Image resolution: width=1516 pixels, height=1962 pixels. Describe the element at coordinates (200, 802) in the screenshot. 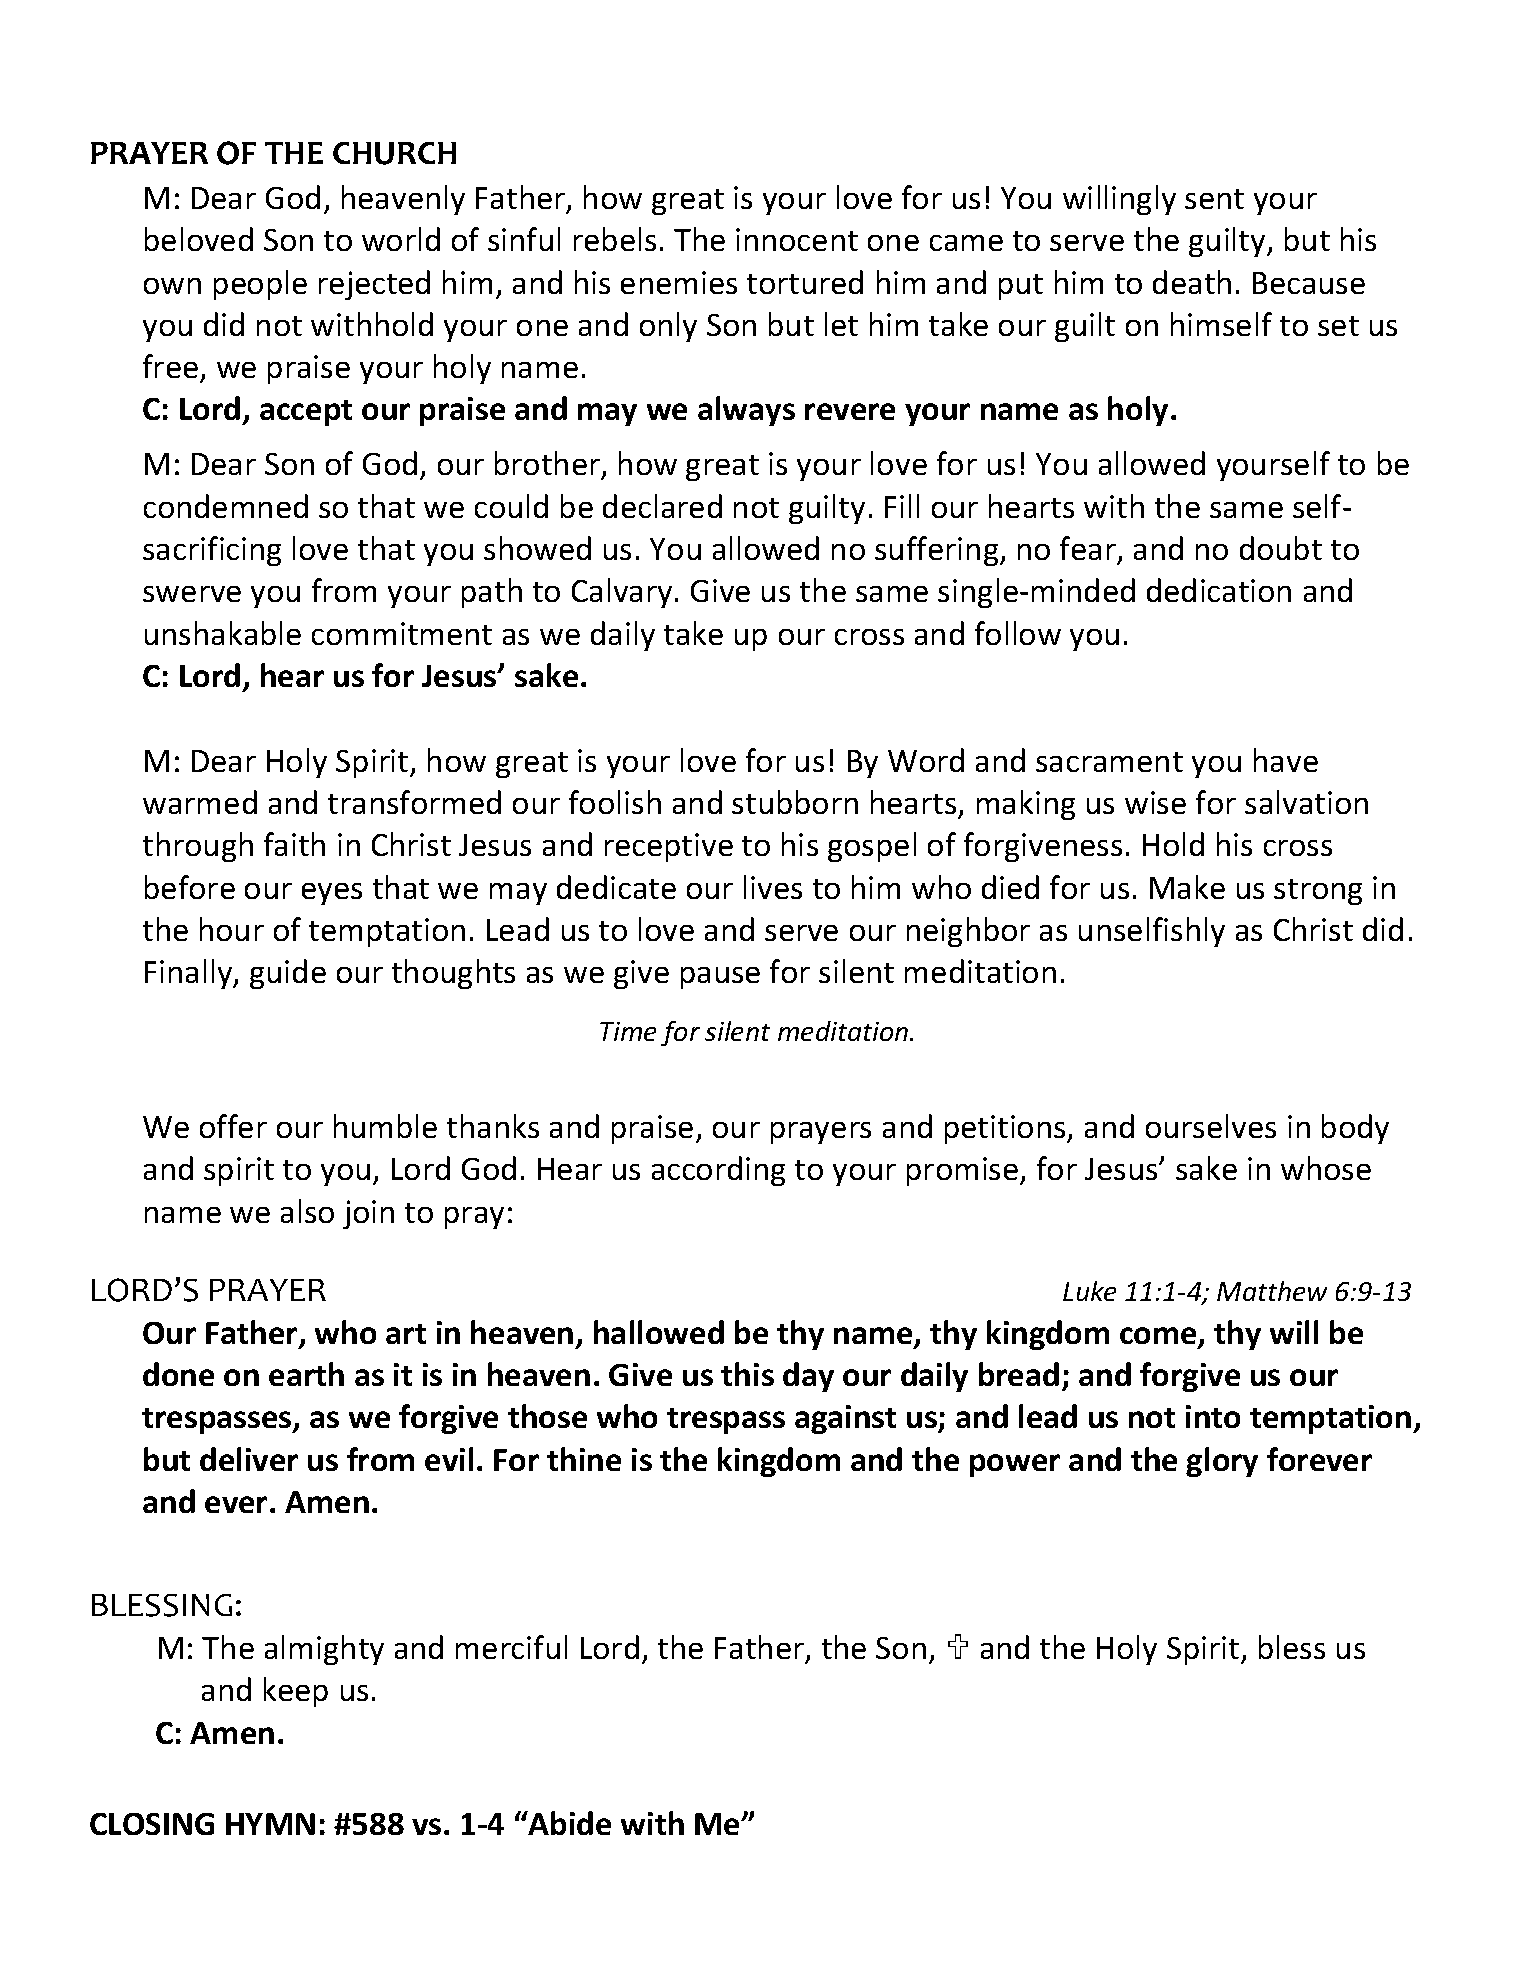

I see `warmed` at that location.
